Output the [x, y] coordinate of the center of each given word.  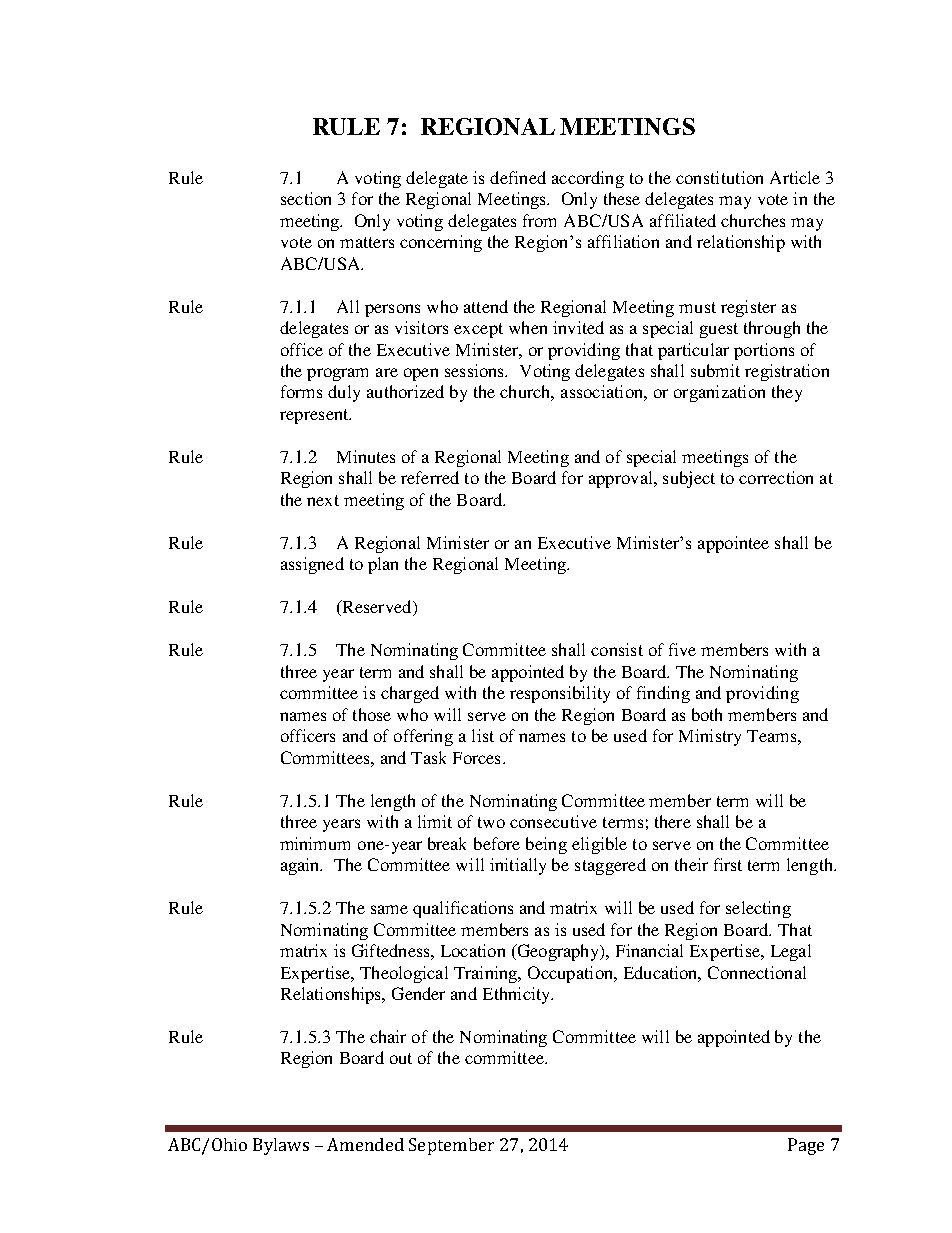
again [301, 866]
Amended [365, 1144]
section [306, 198]
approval [622, 479]
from [539, 220]
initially [518, 866]
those [372, 714]
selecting [758, 909]
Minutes [366, 456]
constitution [719, 177]
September [451, 1146]
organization [719, 393]
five [682, 649]
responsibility [560, 694]
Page [806, 1146]
